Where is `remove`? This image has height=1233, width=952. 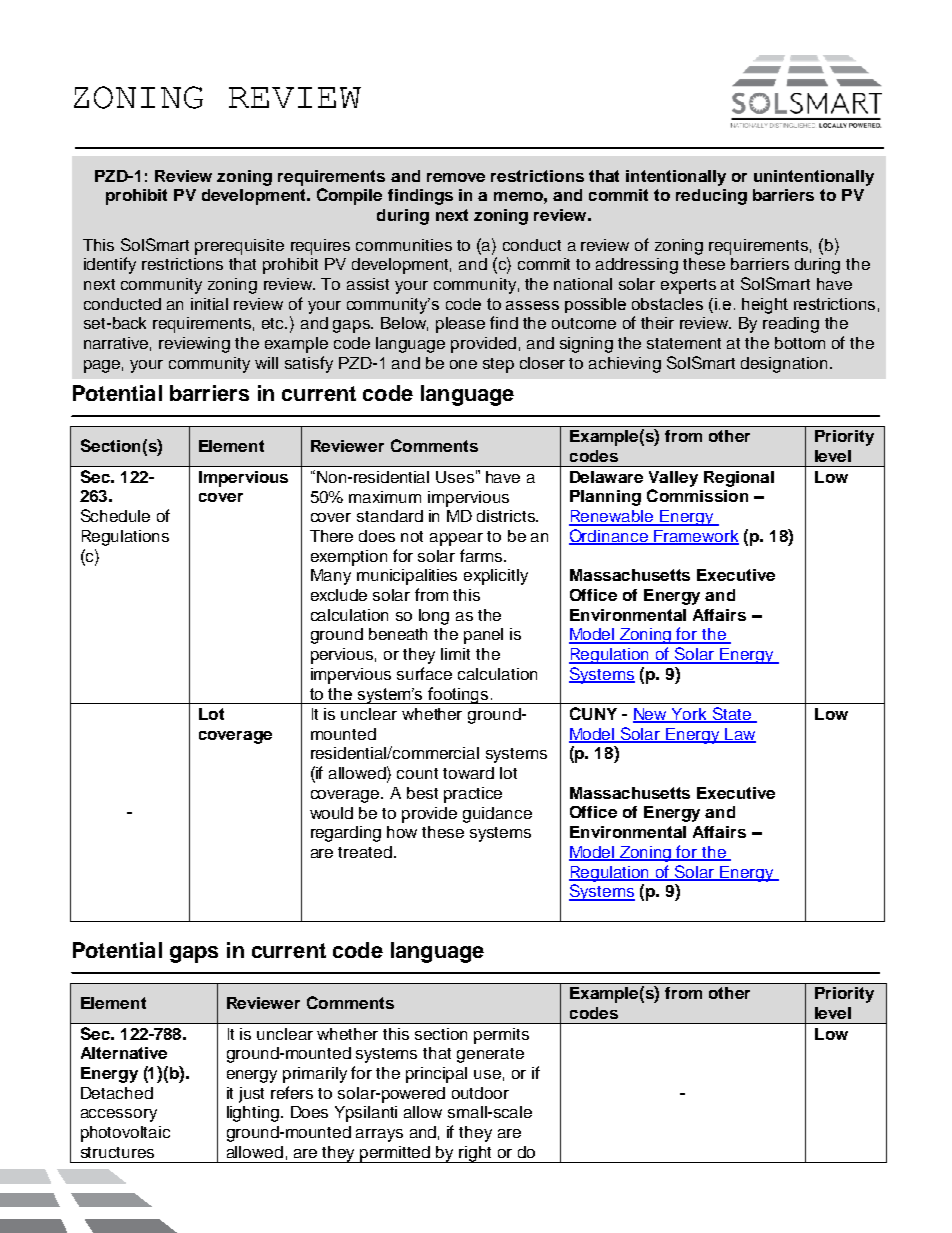 remove is located at coordinates (456, 177).
